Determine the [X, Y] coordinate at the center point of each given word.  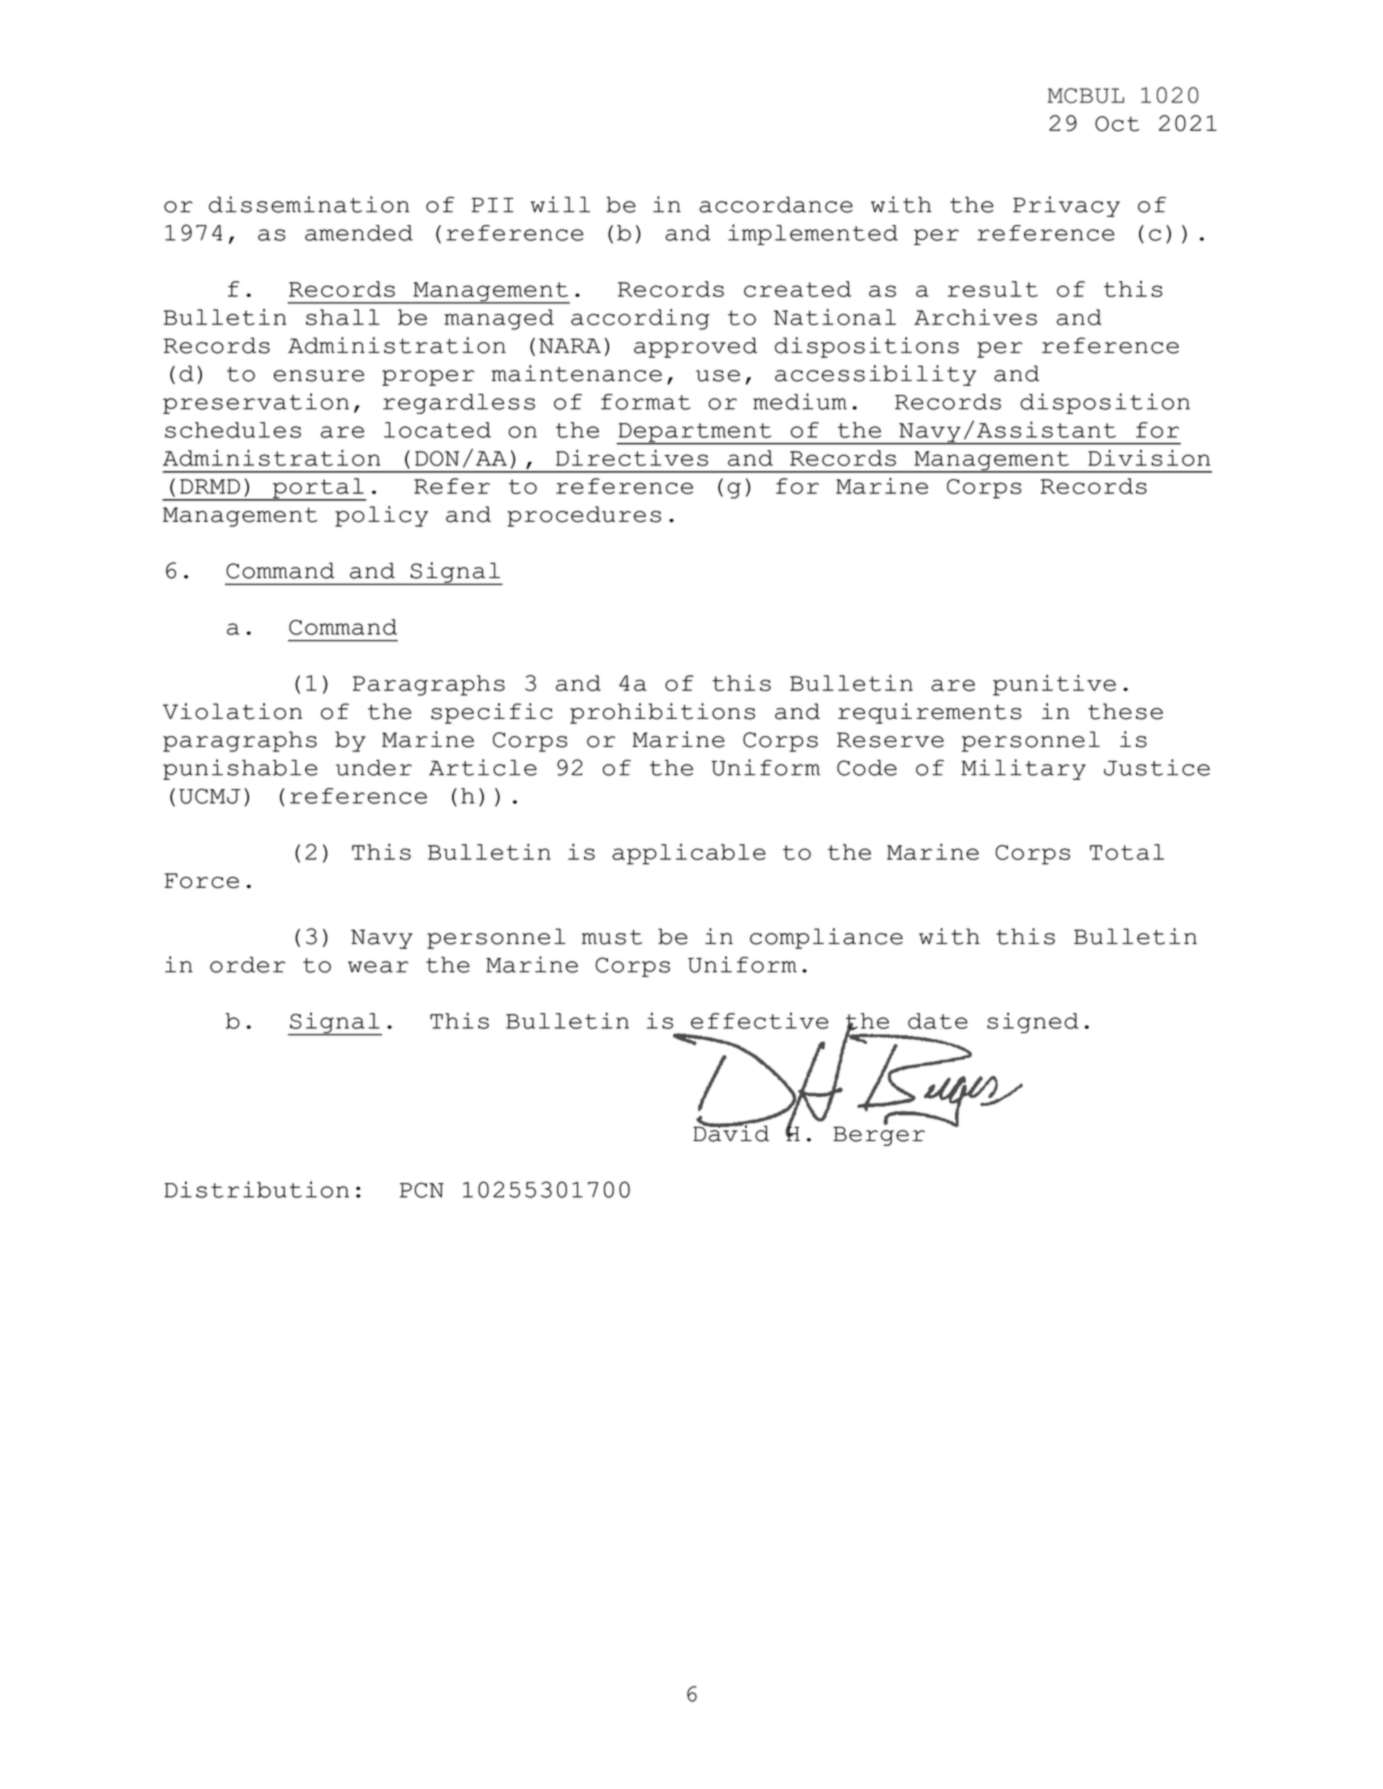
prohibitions [662, 713]
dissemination [309, 204]
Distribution [257, 1189]
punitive [1054, 685]
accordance [776, 205]
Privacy [1066, 206]
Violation [232, 711]
